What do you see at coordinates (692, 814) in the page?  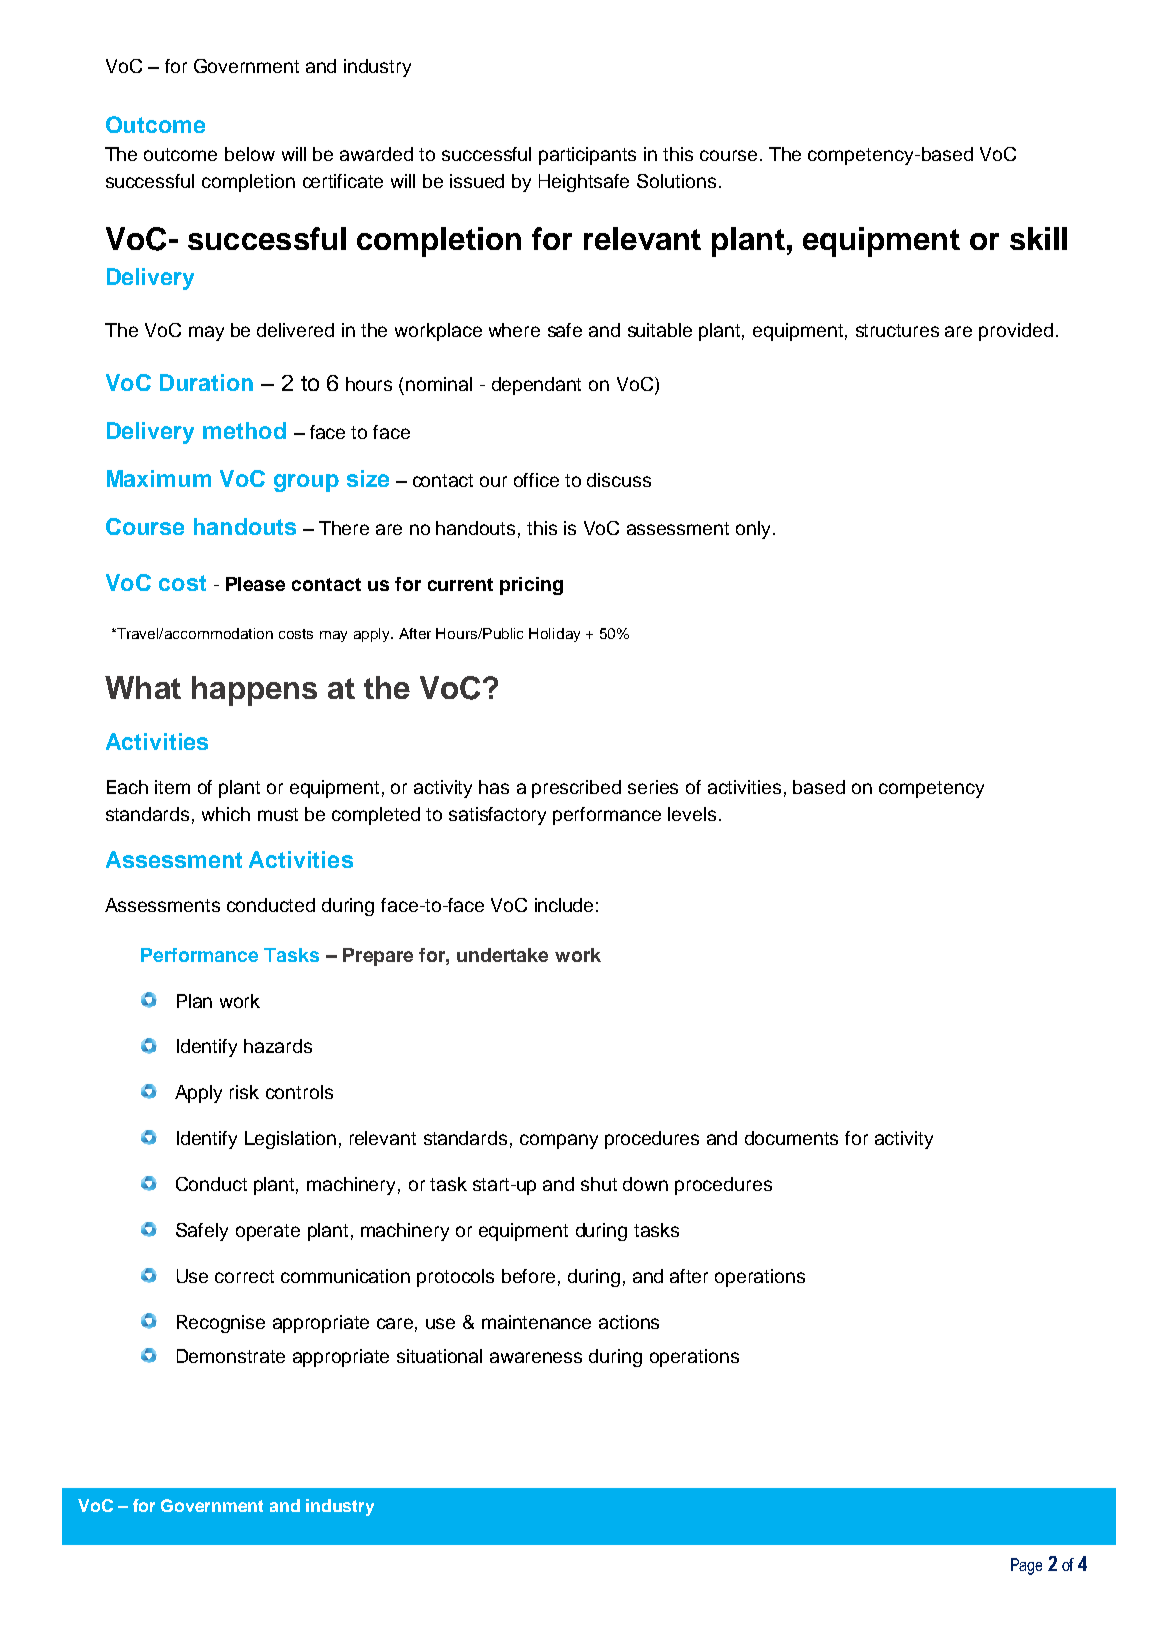 I see `levels` at bounding box center [692, 814].
